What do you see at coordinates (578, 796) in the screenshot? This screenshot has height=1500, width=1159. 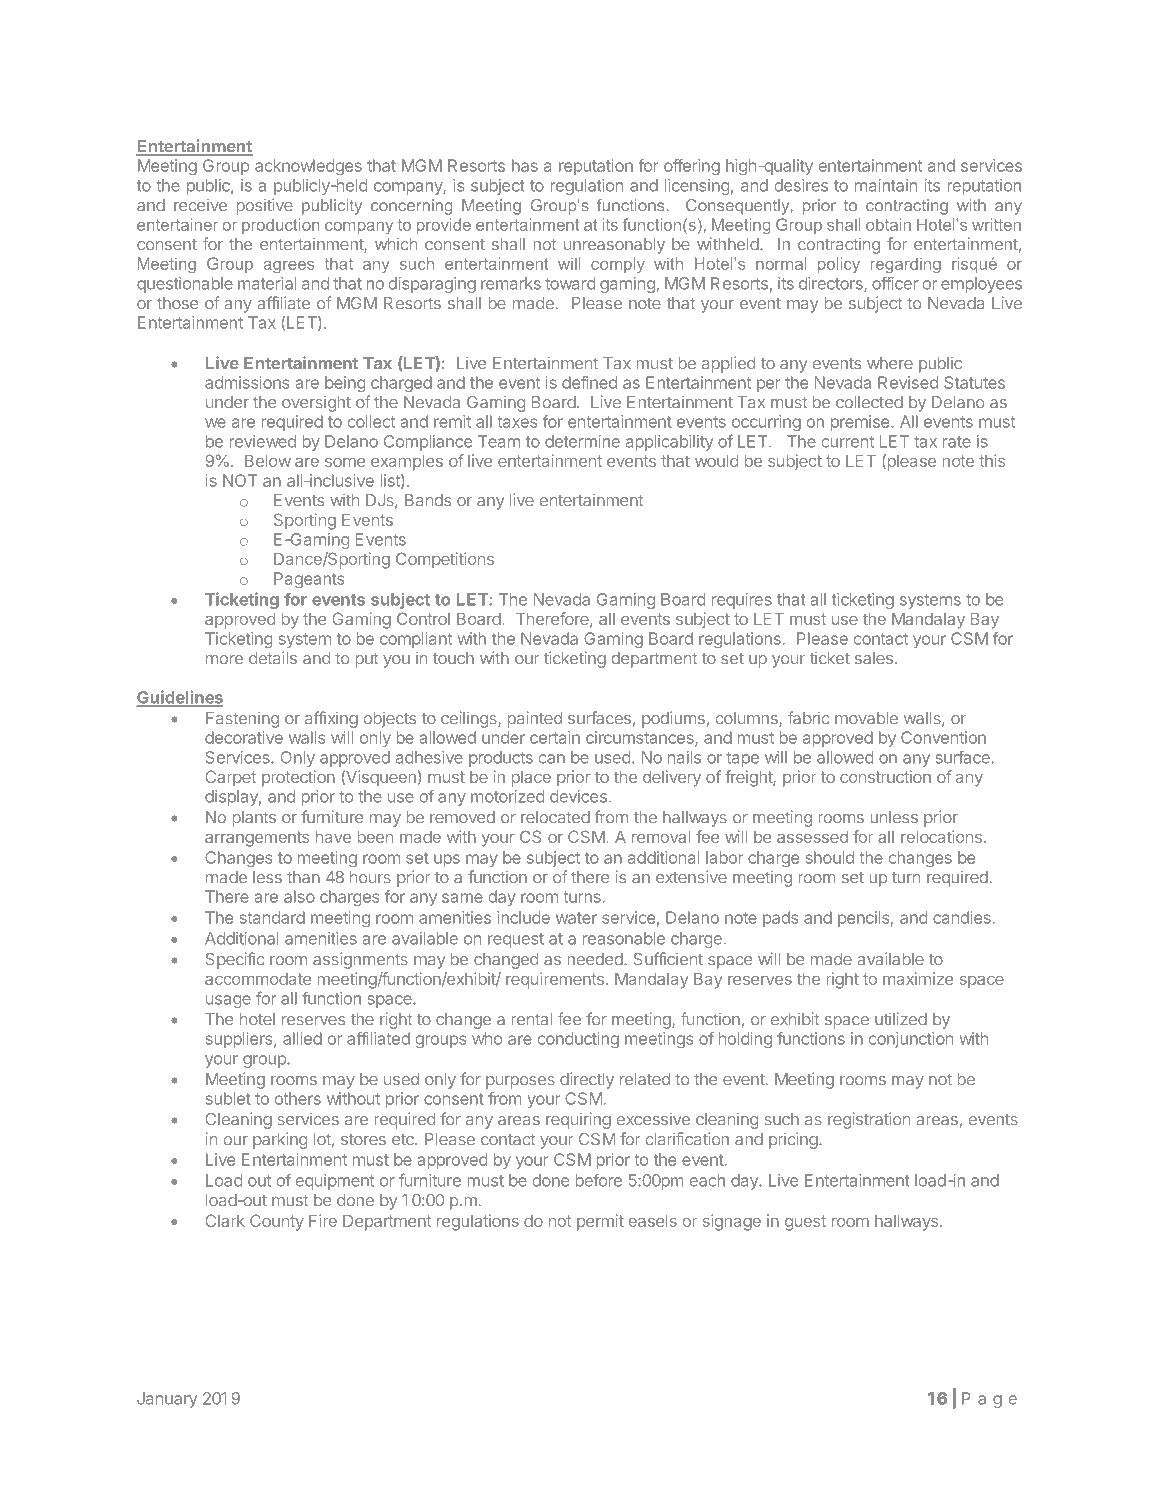 I see `devices` at bounding box center [578, 796].
